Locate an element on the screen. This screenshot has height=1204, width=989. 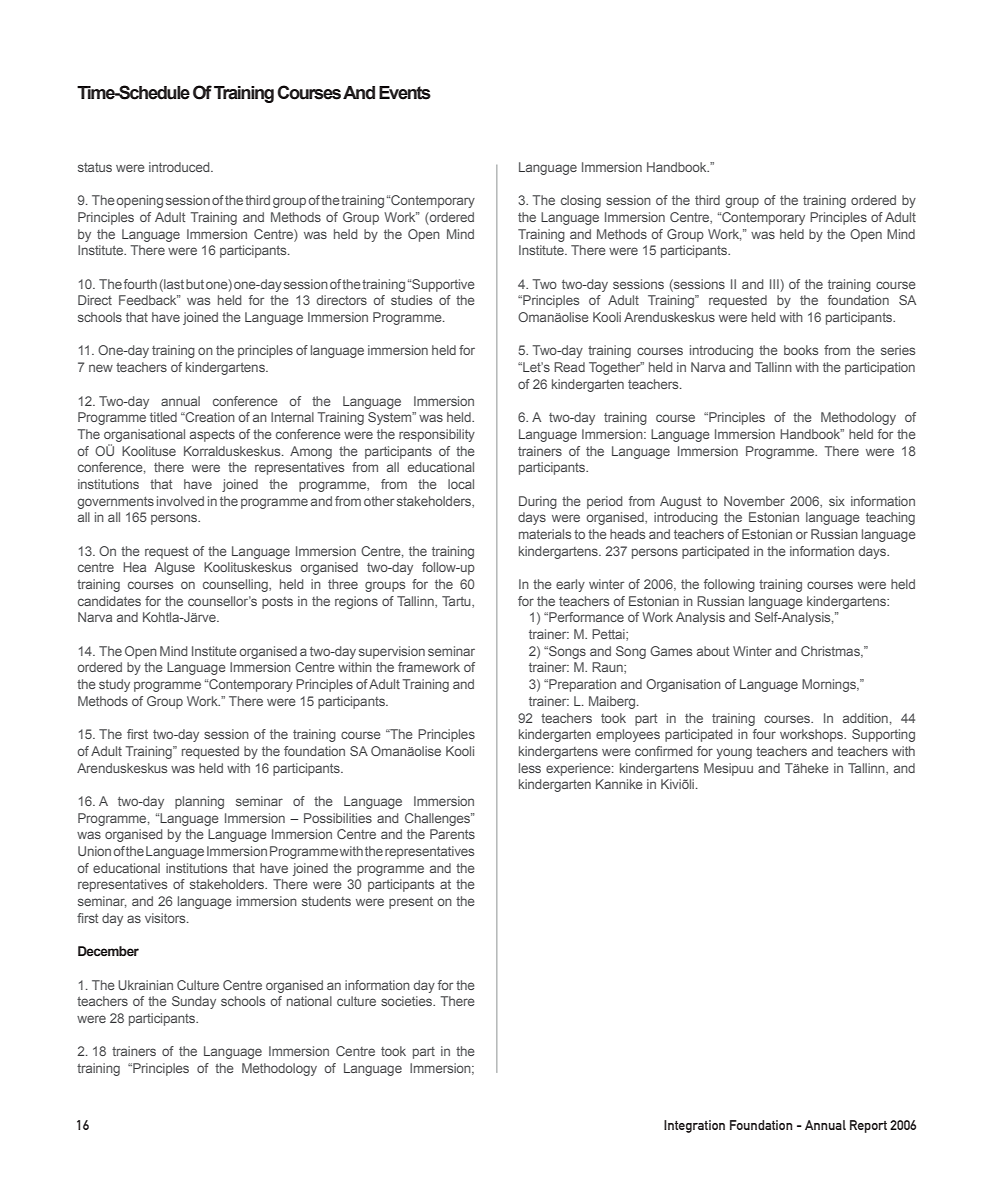
introduced is located at coordinates (180, 167).
